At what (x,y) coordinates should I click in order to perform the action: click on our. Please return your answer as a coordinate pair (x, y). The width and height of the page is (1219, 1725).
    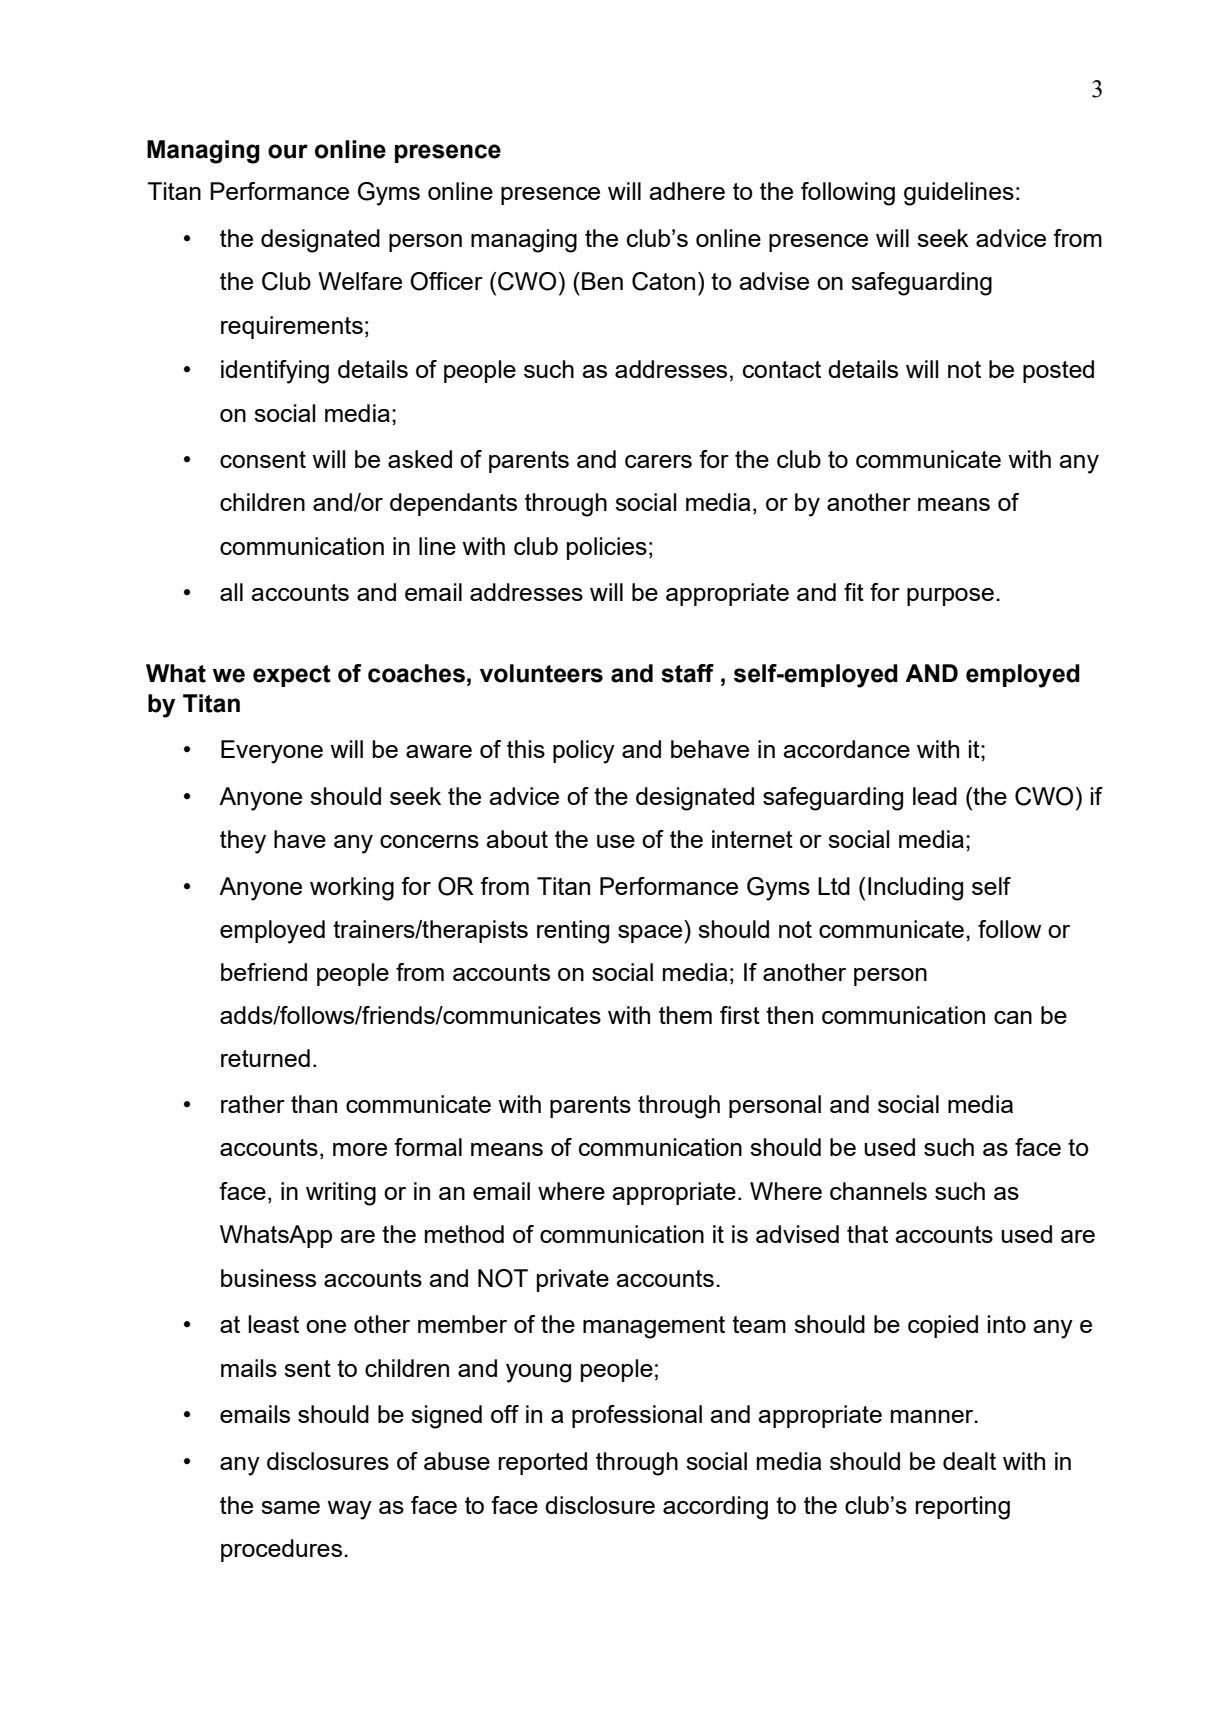
    Looking at the image, I should click on (288, 151).
